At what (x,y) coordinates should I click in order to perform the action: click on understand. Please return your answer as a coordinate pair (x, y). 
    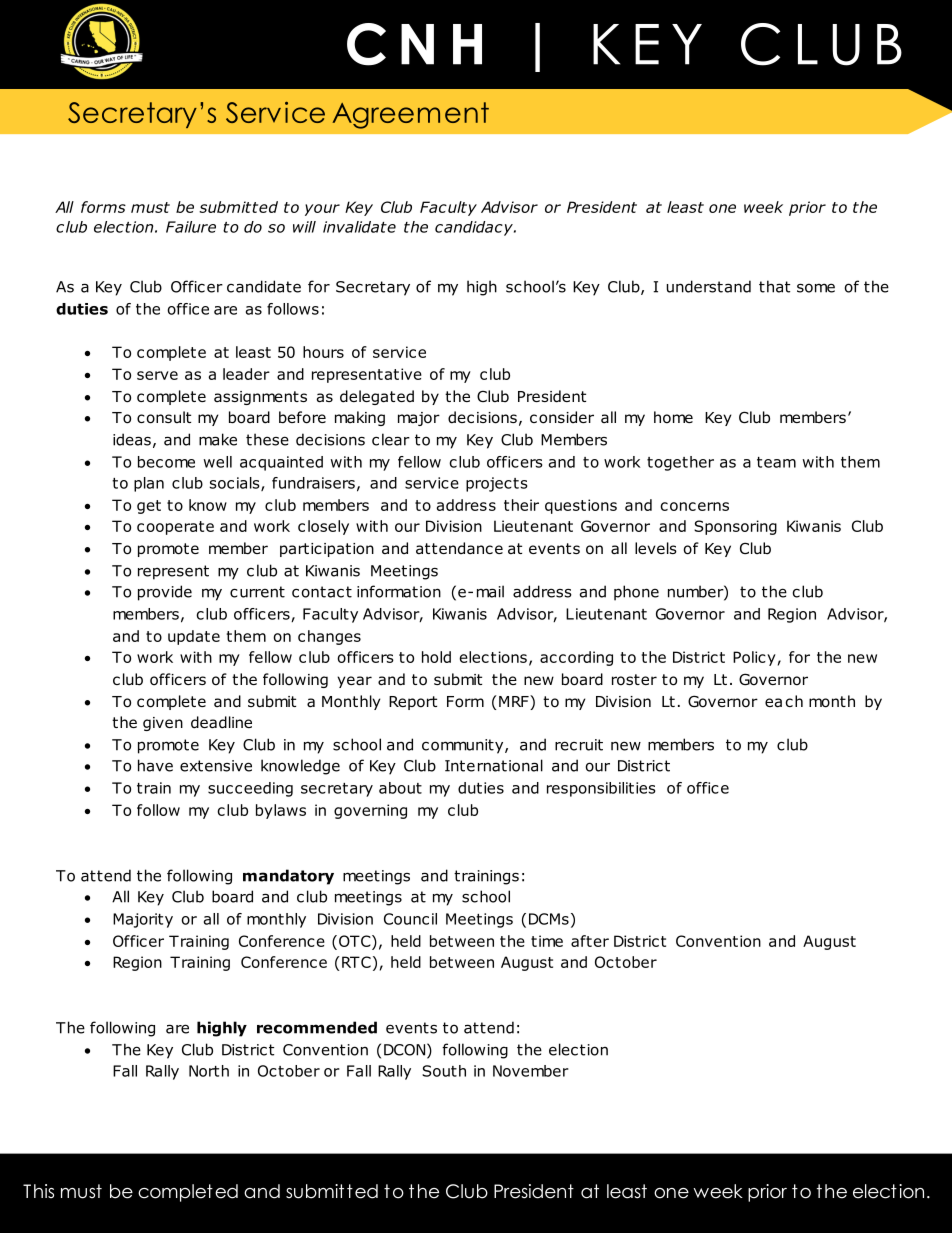
    Looking at the image, I should click on (709, 286).
